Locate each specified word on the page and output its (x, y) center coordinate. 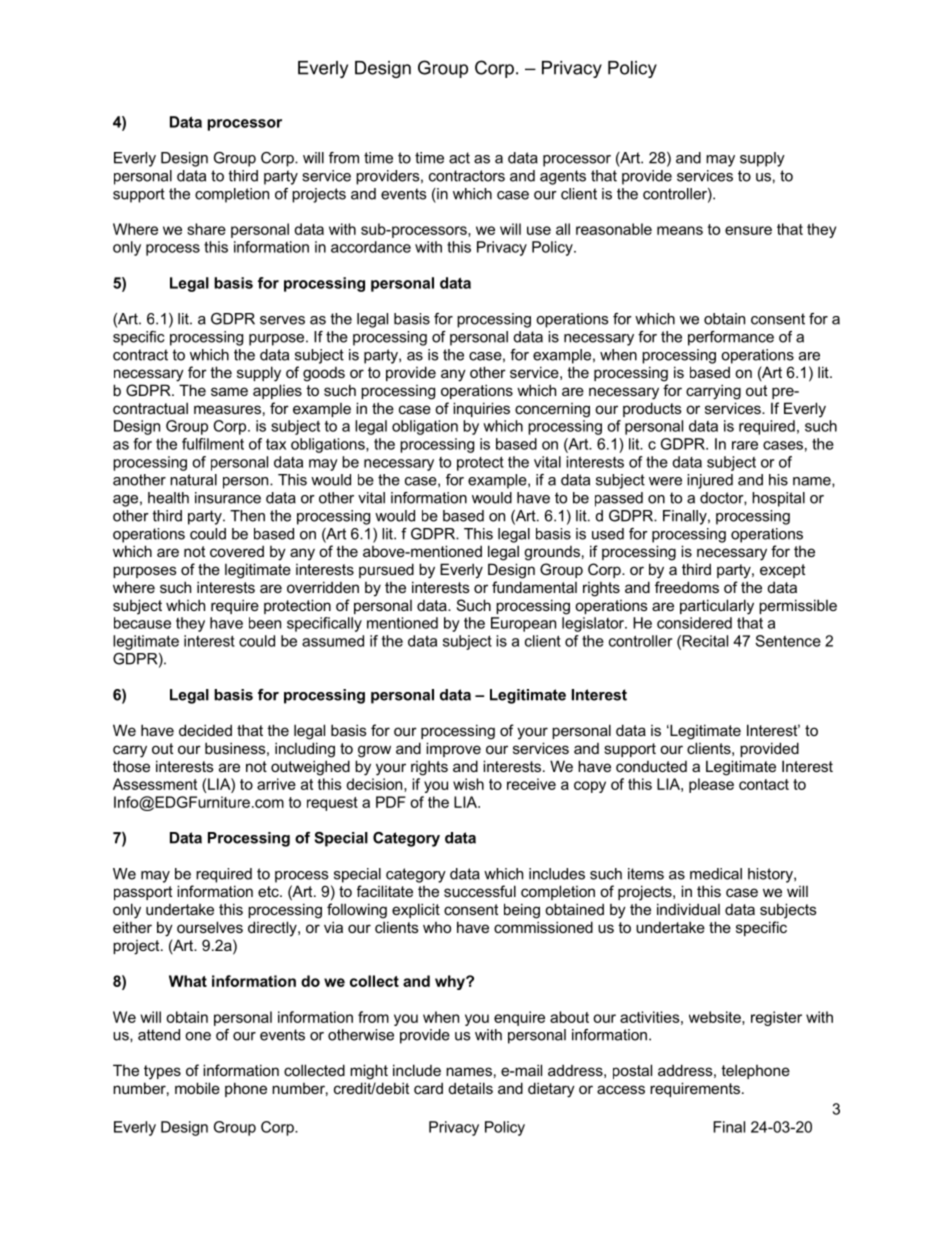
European (523, 624)
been (265, 623)
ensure (748, 230)
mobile (197, 1088)
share (206, 229)
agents (563, 177)
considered (694, 623)
